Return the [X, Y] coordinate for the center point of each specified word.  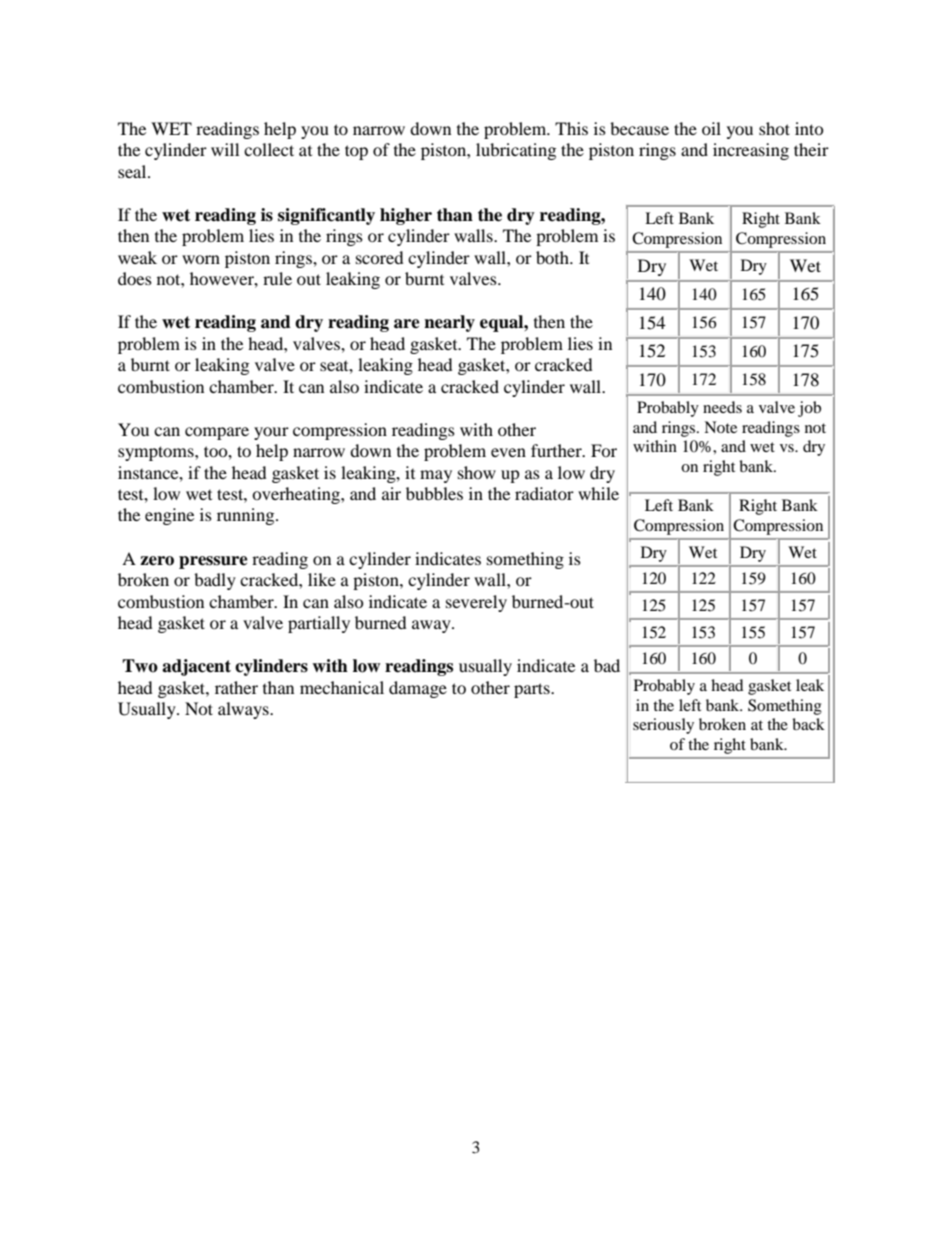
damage [418, 689]
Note [720, 427]
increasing [751, 151]
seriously [663, 726]
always [244, 710]
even [508, 452]
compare [217, 433]
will [225, 149]
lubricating [516, 151]
